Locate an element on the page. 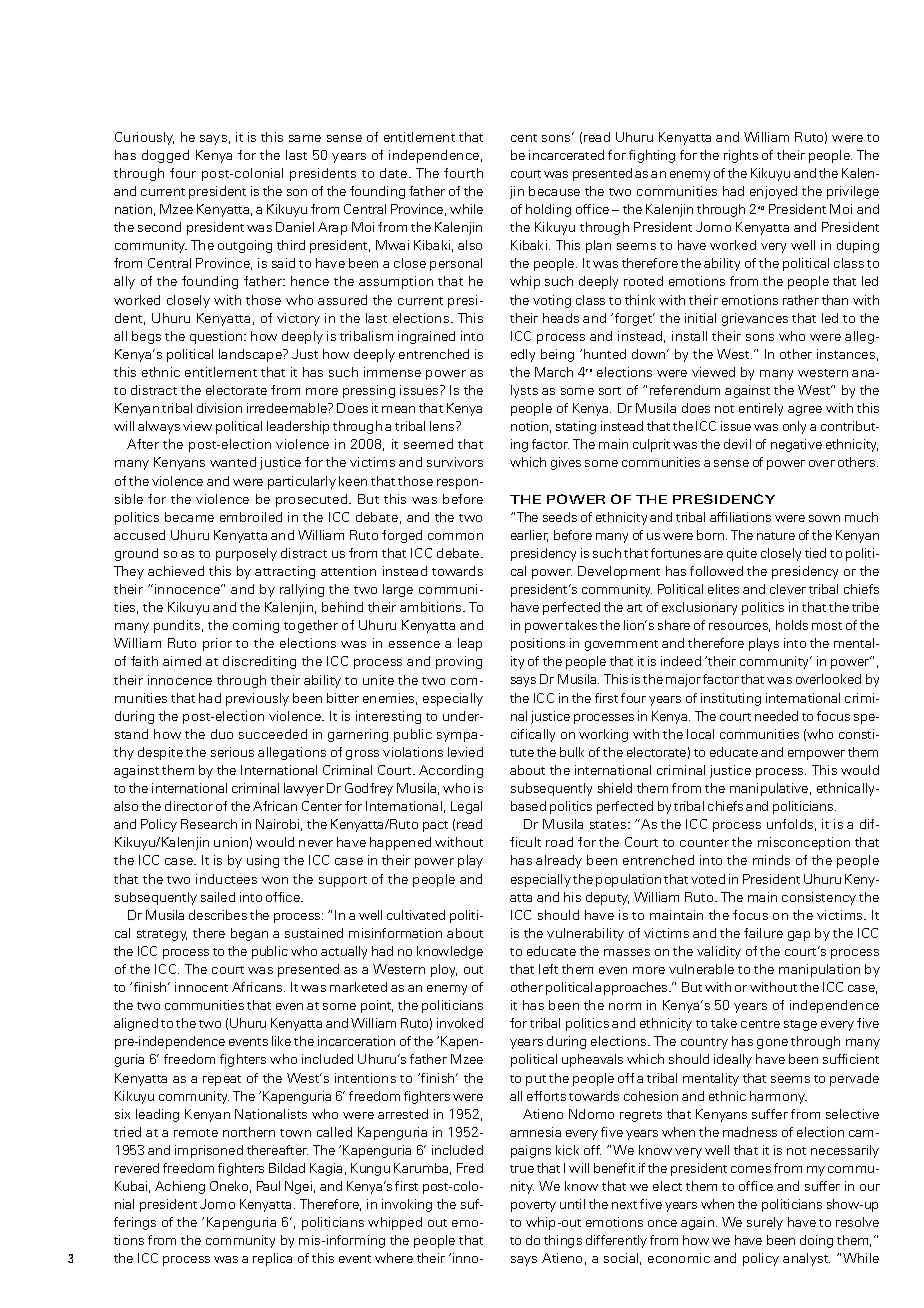 Image resolution: width=924 pixels, height=1308 pixels. proving is located at coordinates (459, 662).
